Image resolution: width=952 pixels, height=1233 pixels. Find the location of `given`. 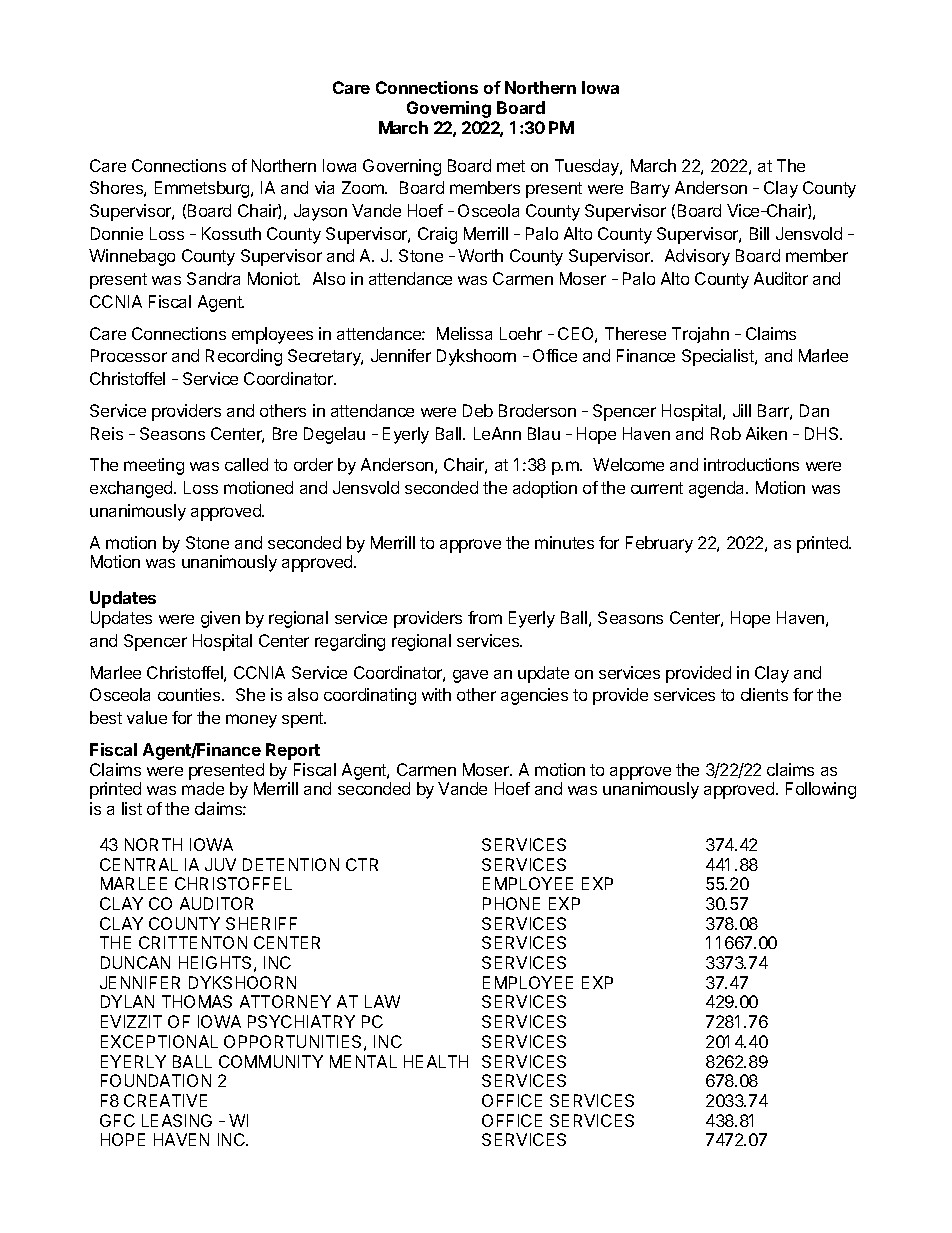

given is located at coordinates (220, 619).
